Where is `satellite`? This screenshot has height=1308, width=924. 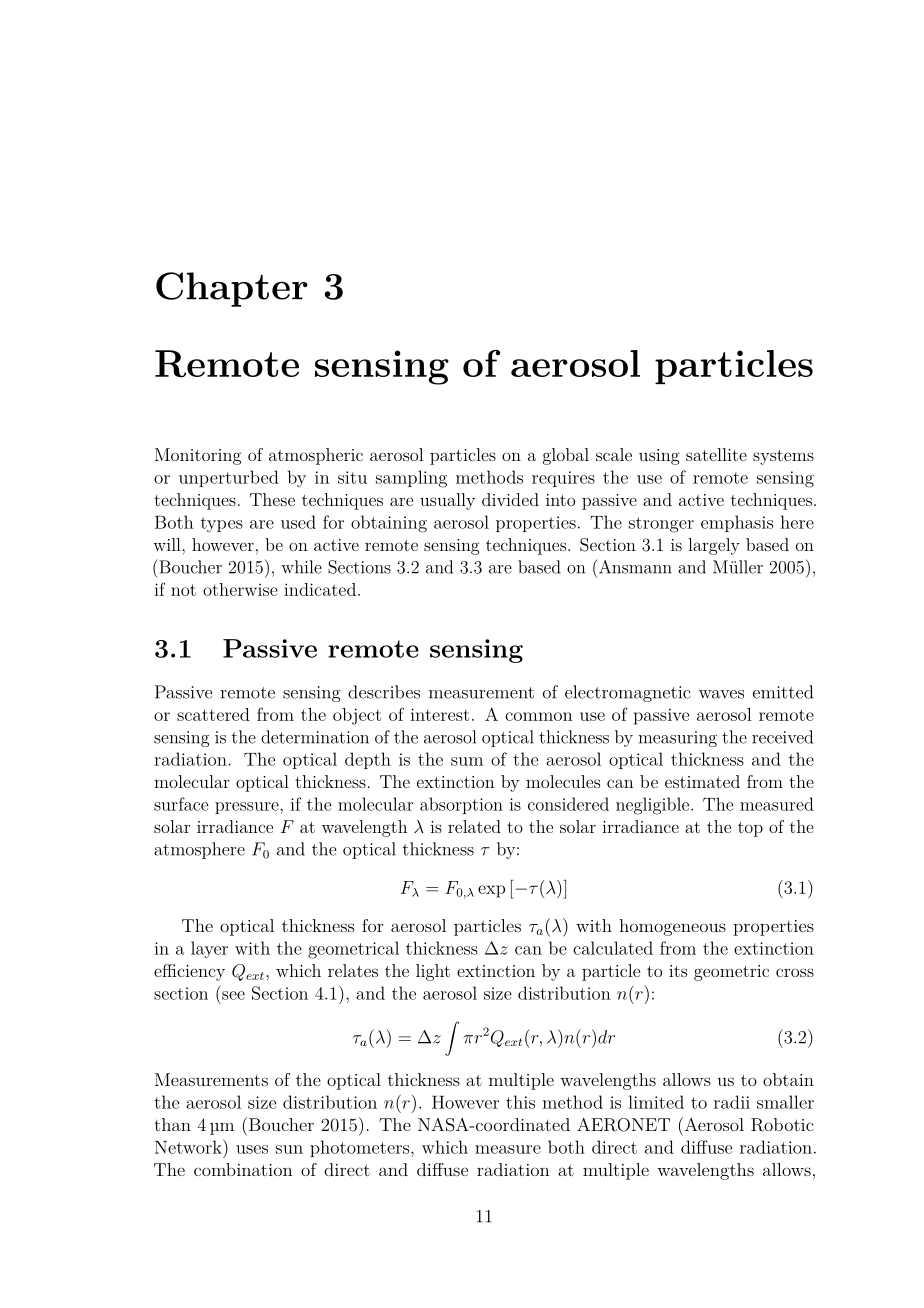
satellite is located at coordinates (716, 454).
